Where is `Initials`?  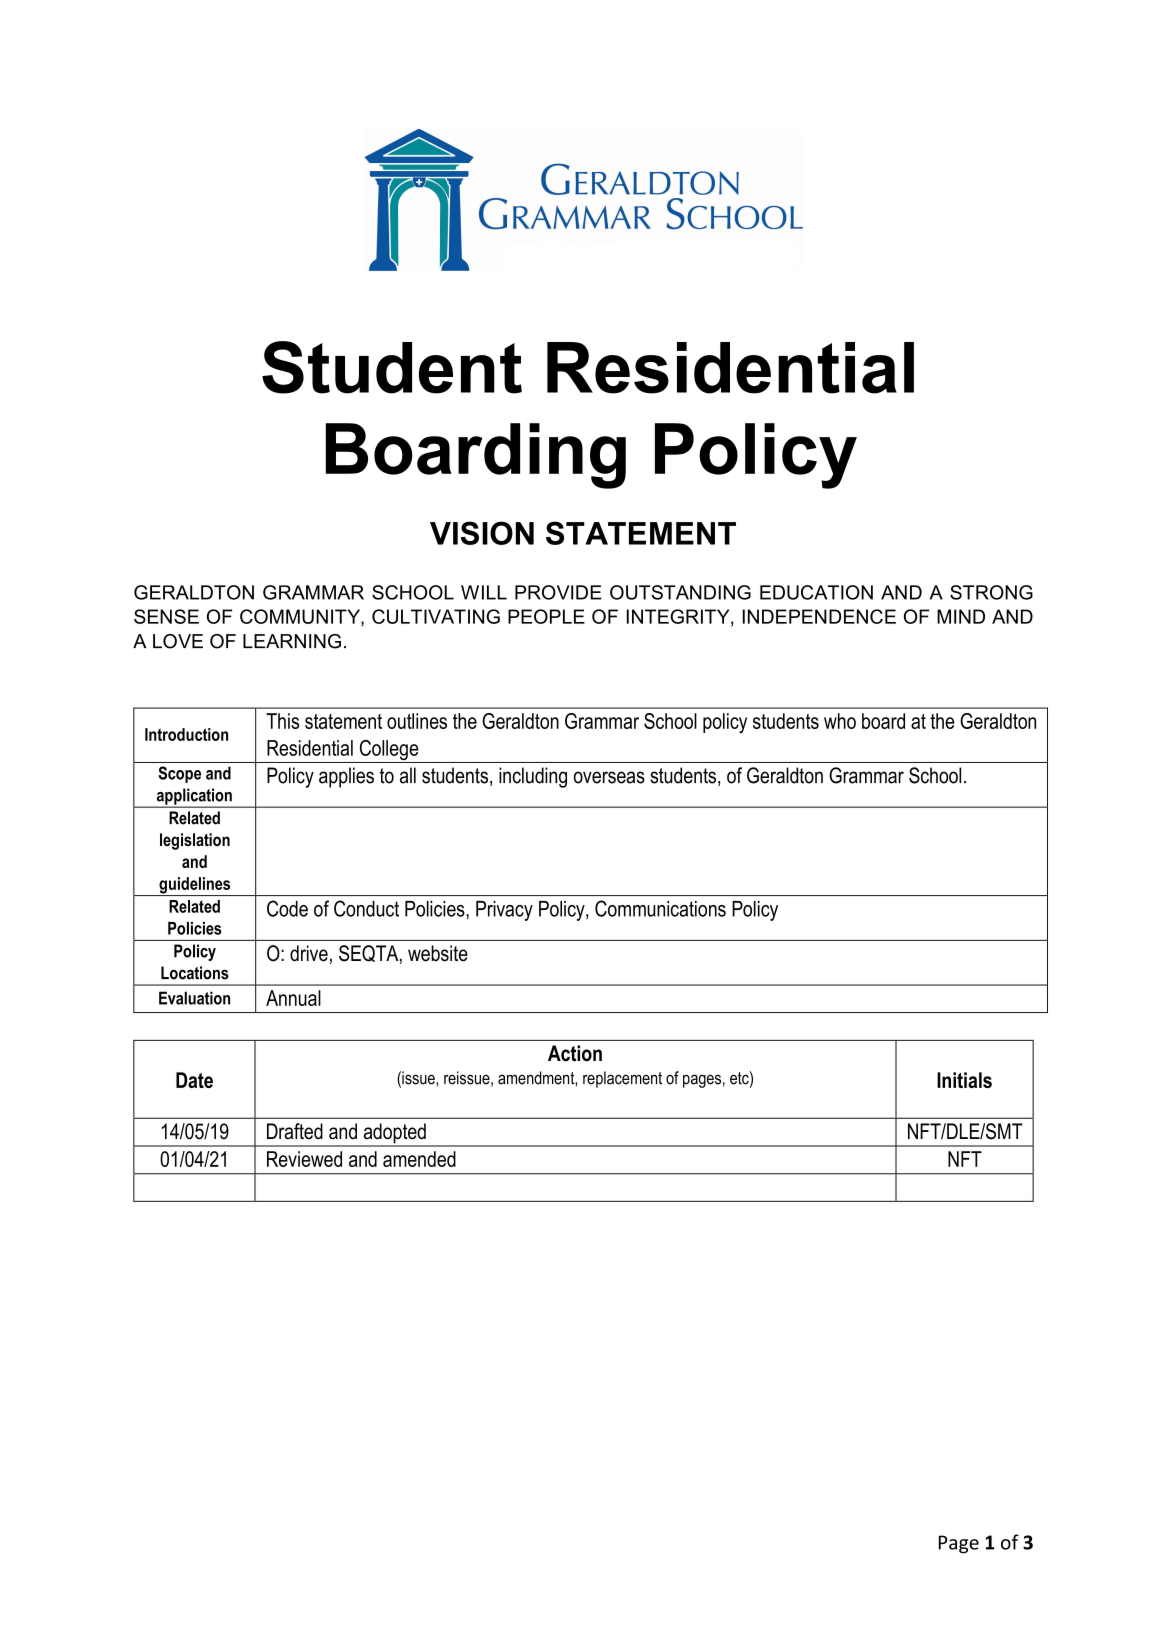 Initials is located at coordinates (964, 1080).
